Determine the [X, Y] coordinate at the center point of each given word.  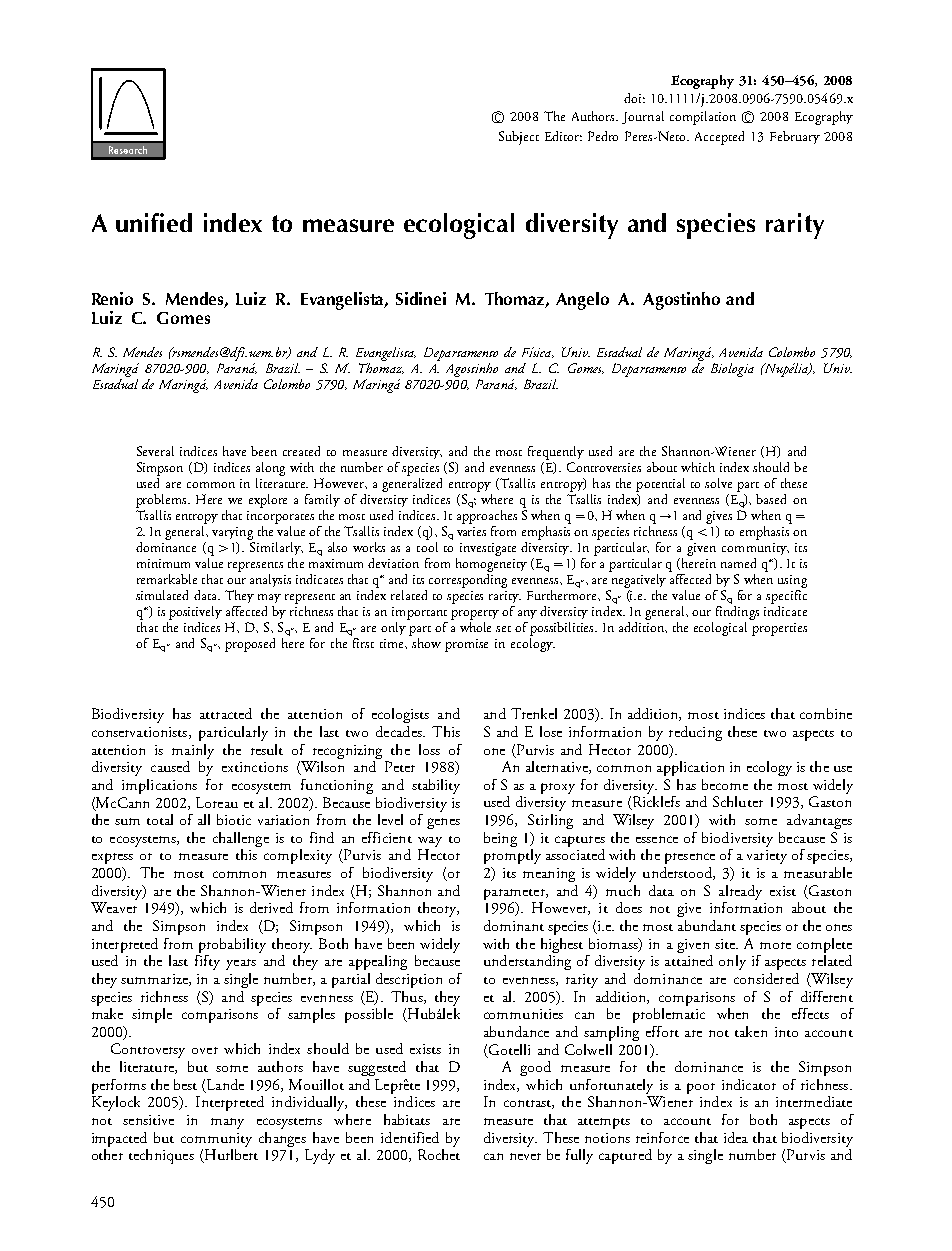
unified [154, 222]
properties [779, 629]
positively [195, 613]
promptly [512, 856]
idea [736, 1137]
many [227, 1123]
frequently [556, 453]
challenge [241, 841]
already [740, 892]
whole [475, 625]
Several [155, 451]
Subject [519, 138]
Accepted [719, 138]
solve [718, 483]
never [525, 1156]
